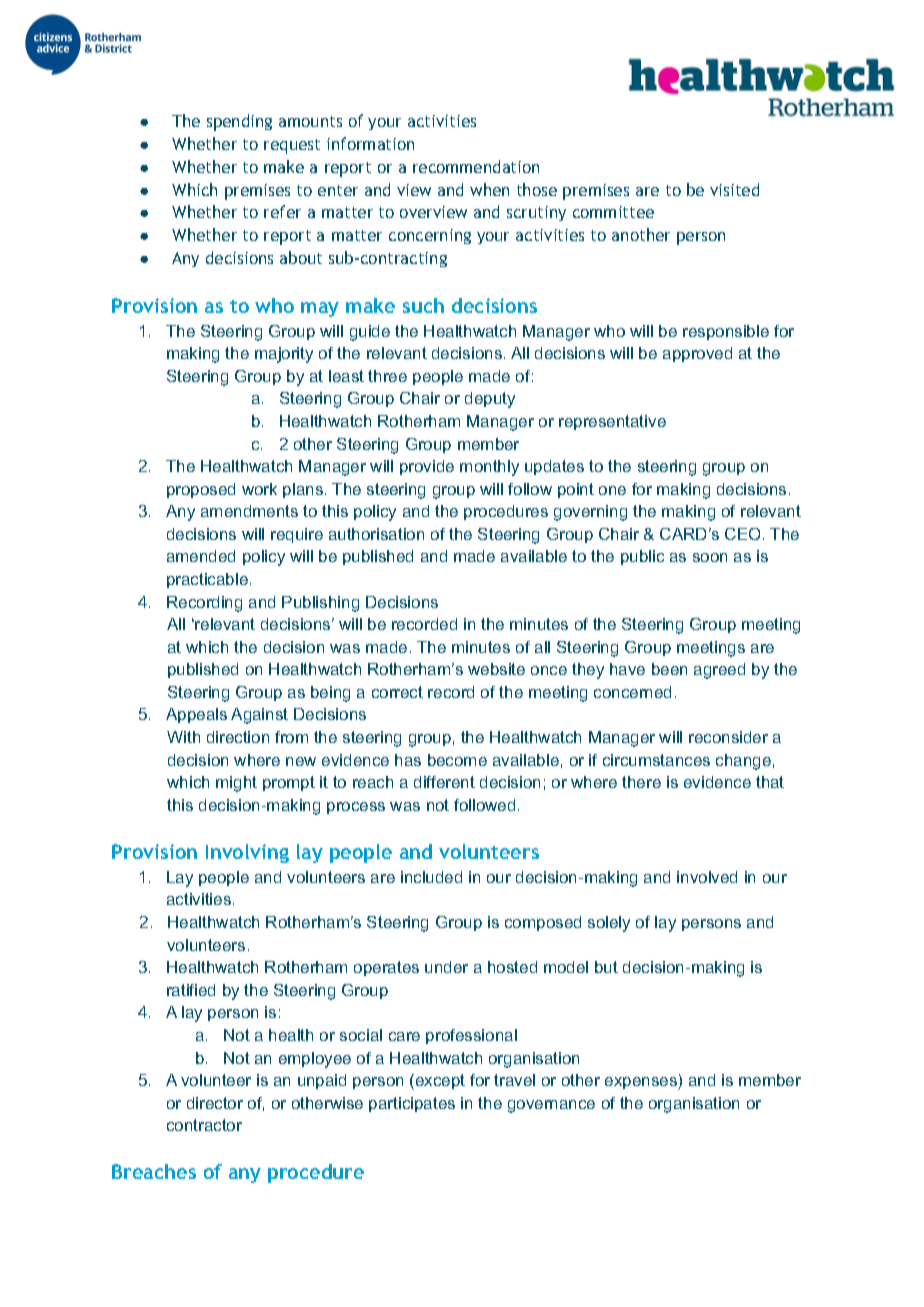  What do you see at coordinates (207, 580) in the document?
I see `practicable` at bounding box center [207, 580].
